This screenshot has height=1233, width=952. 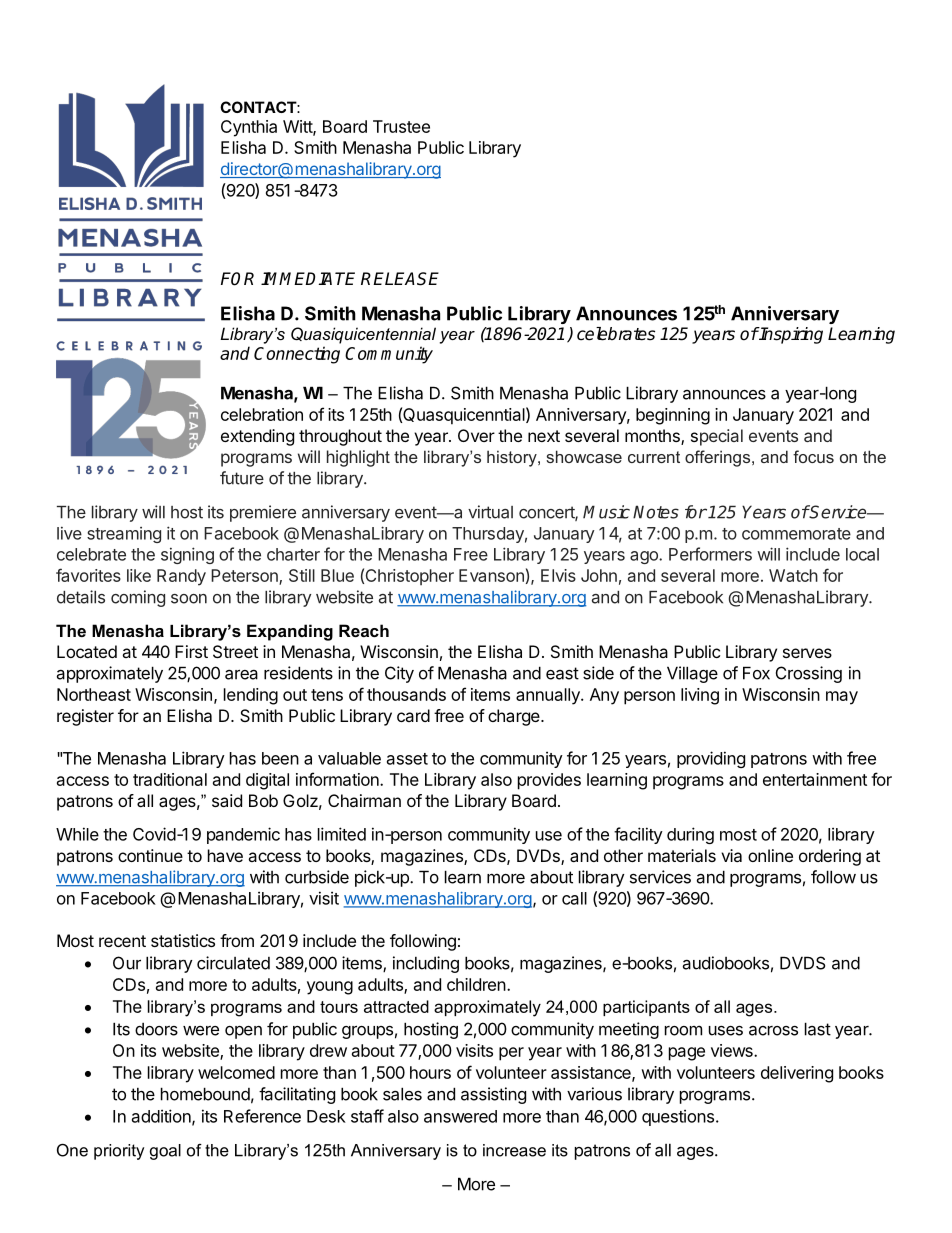 I want to click on beginning, so click(x=673, y=416).
